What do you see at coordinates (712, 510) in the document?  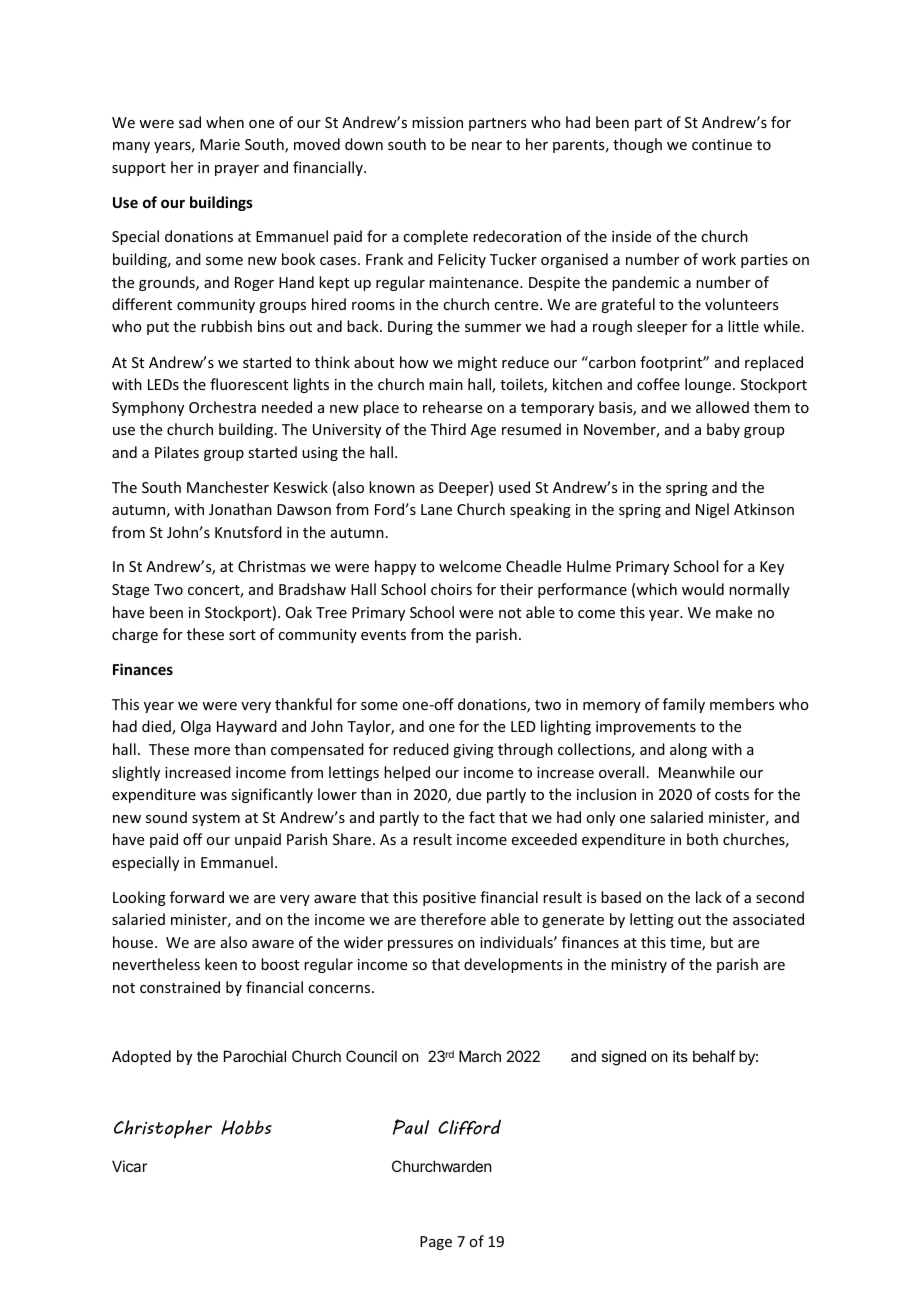 I see `Nigel` at bounding box center [712, 510].
